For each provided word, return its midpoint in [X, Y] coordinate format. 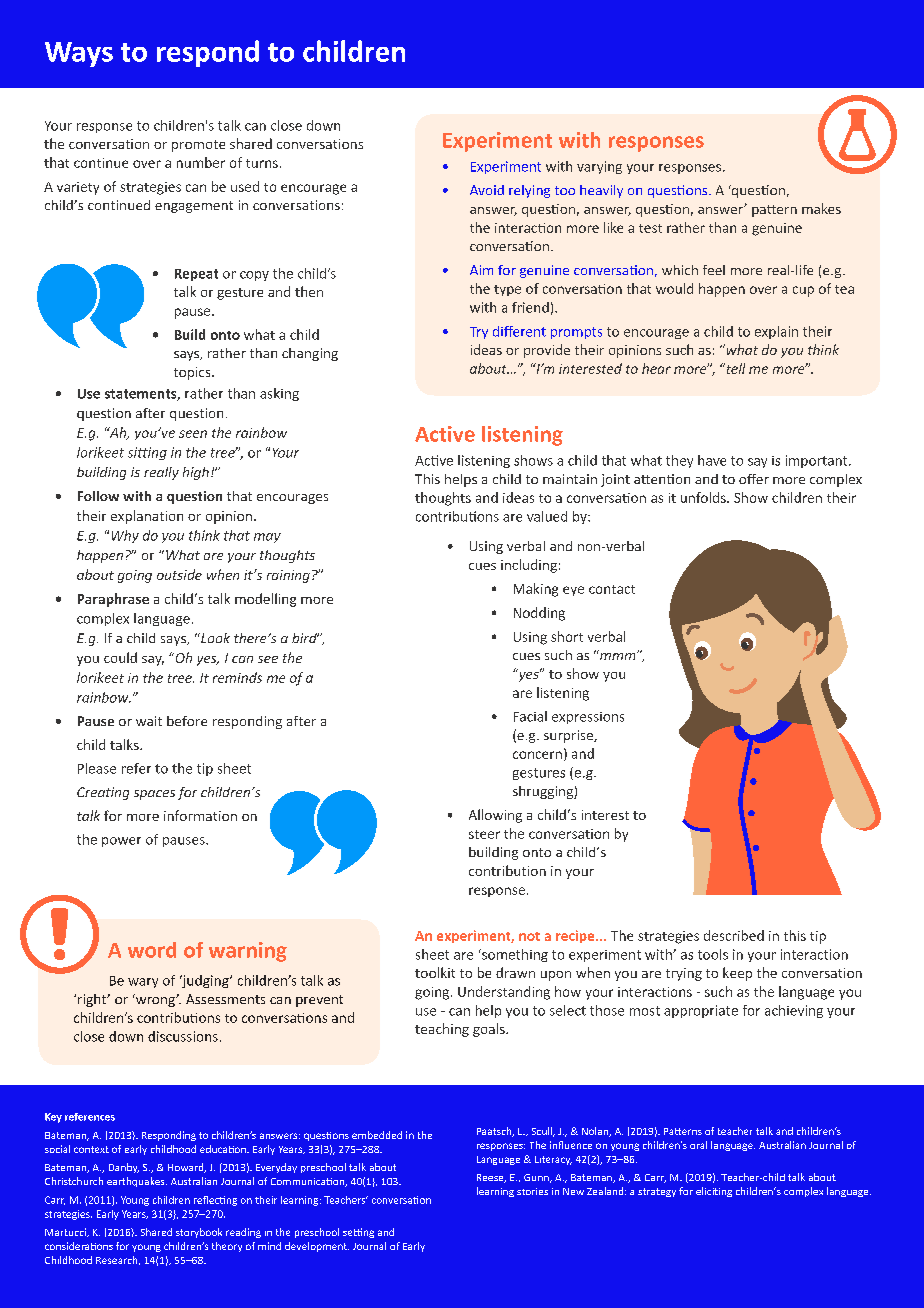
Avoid [487, 190]
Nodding [539, 614]
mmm [619, 656]
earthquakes [137, 1182]
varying [599, 167]
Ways [79, 54]
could [120, 657]
